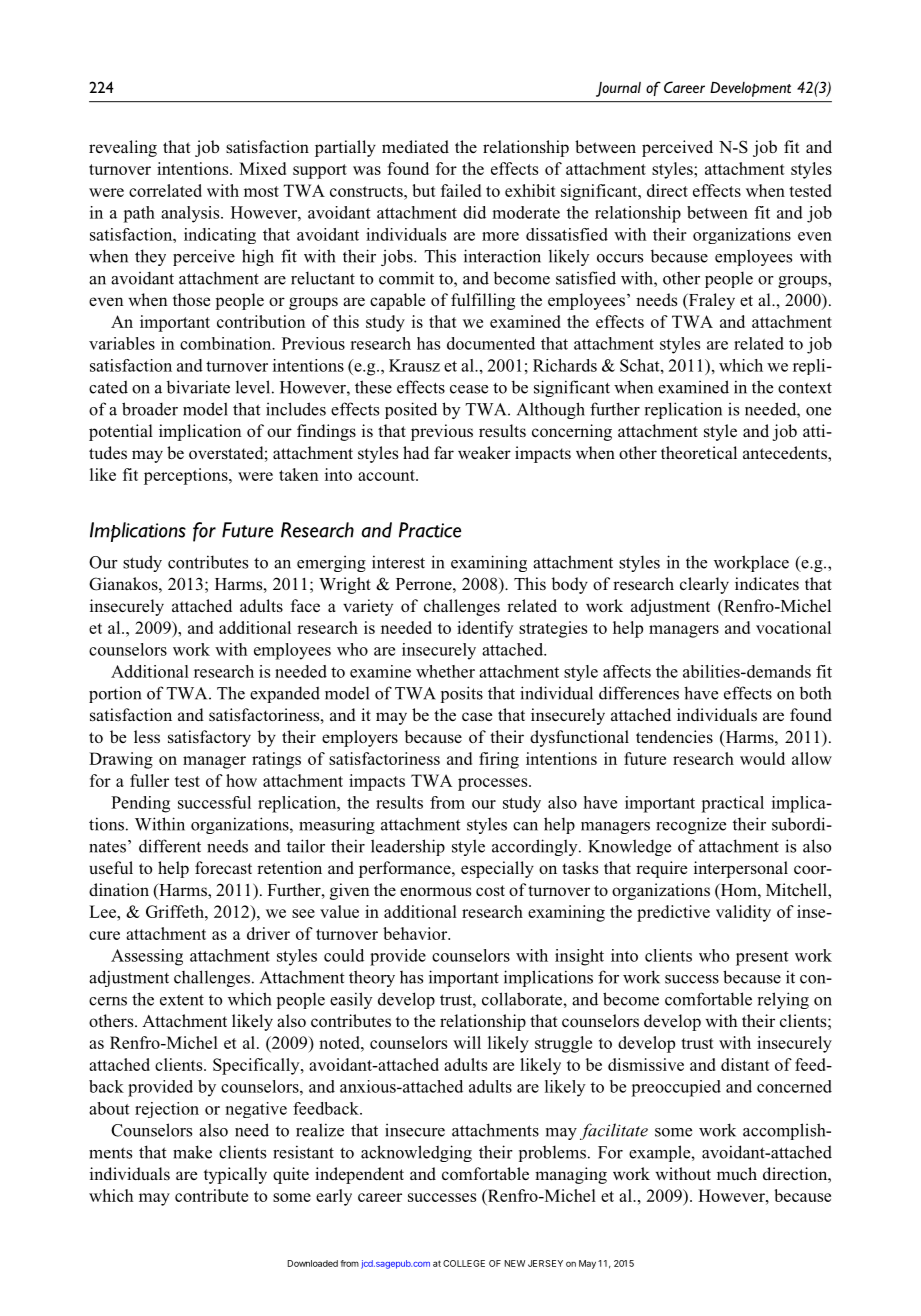  Describe the element at coordinates (464, 1263) in the screenshot. I see `COLLEGE` at that location.
